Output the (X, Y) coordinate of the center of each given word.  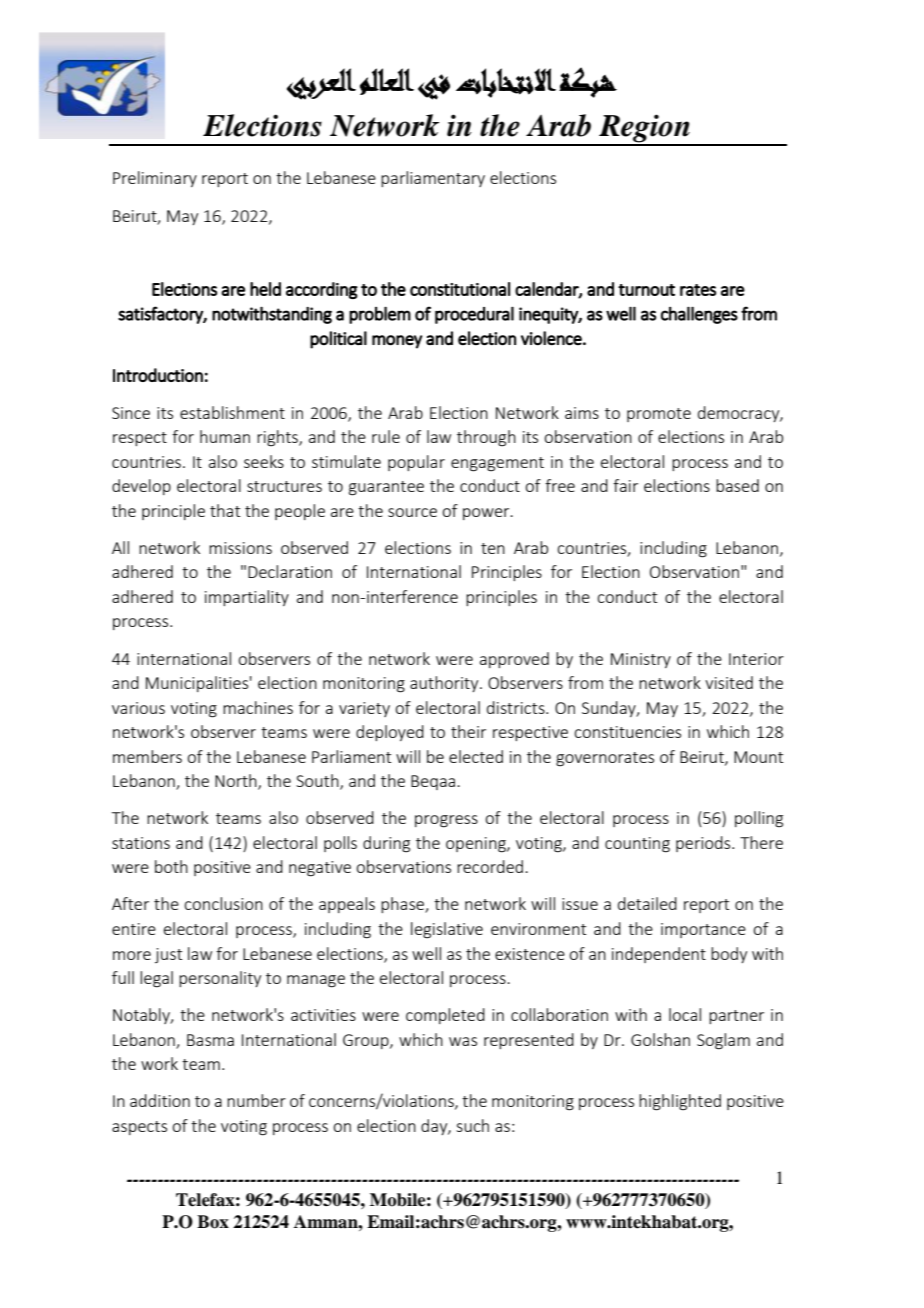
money (397, 342)
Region (644, 129)
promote (659, 415)
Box (213, 1222)
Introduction (158, 375)
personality (220, 979)
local (685, 1014)
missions (240, 548)
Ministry (641, 660)
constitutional (460, 289)
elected (476, 756)
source (412, 512)
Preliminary (155, 179)
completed (445, 1016)
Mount (758, 757)
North (237, 782)
